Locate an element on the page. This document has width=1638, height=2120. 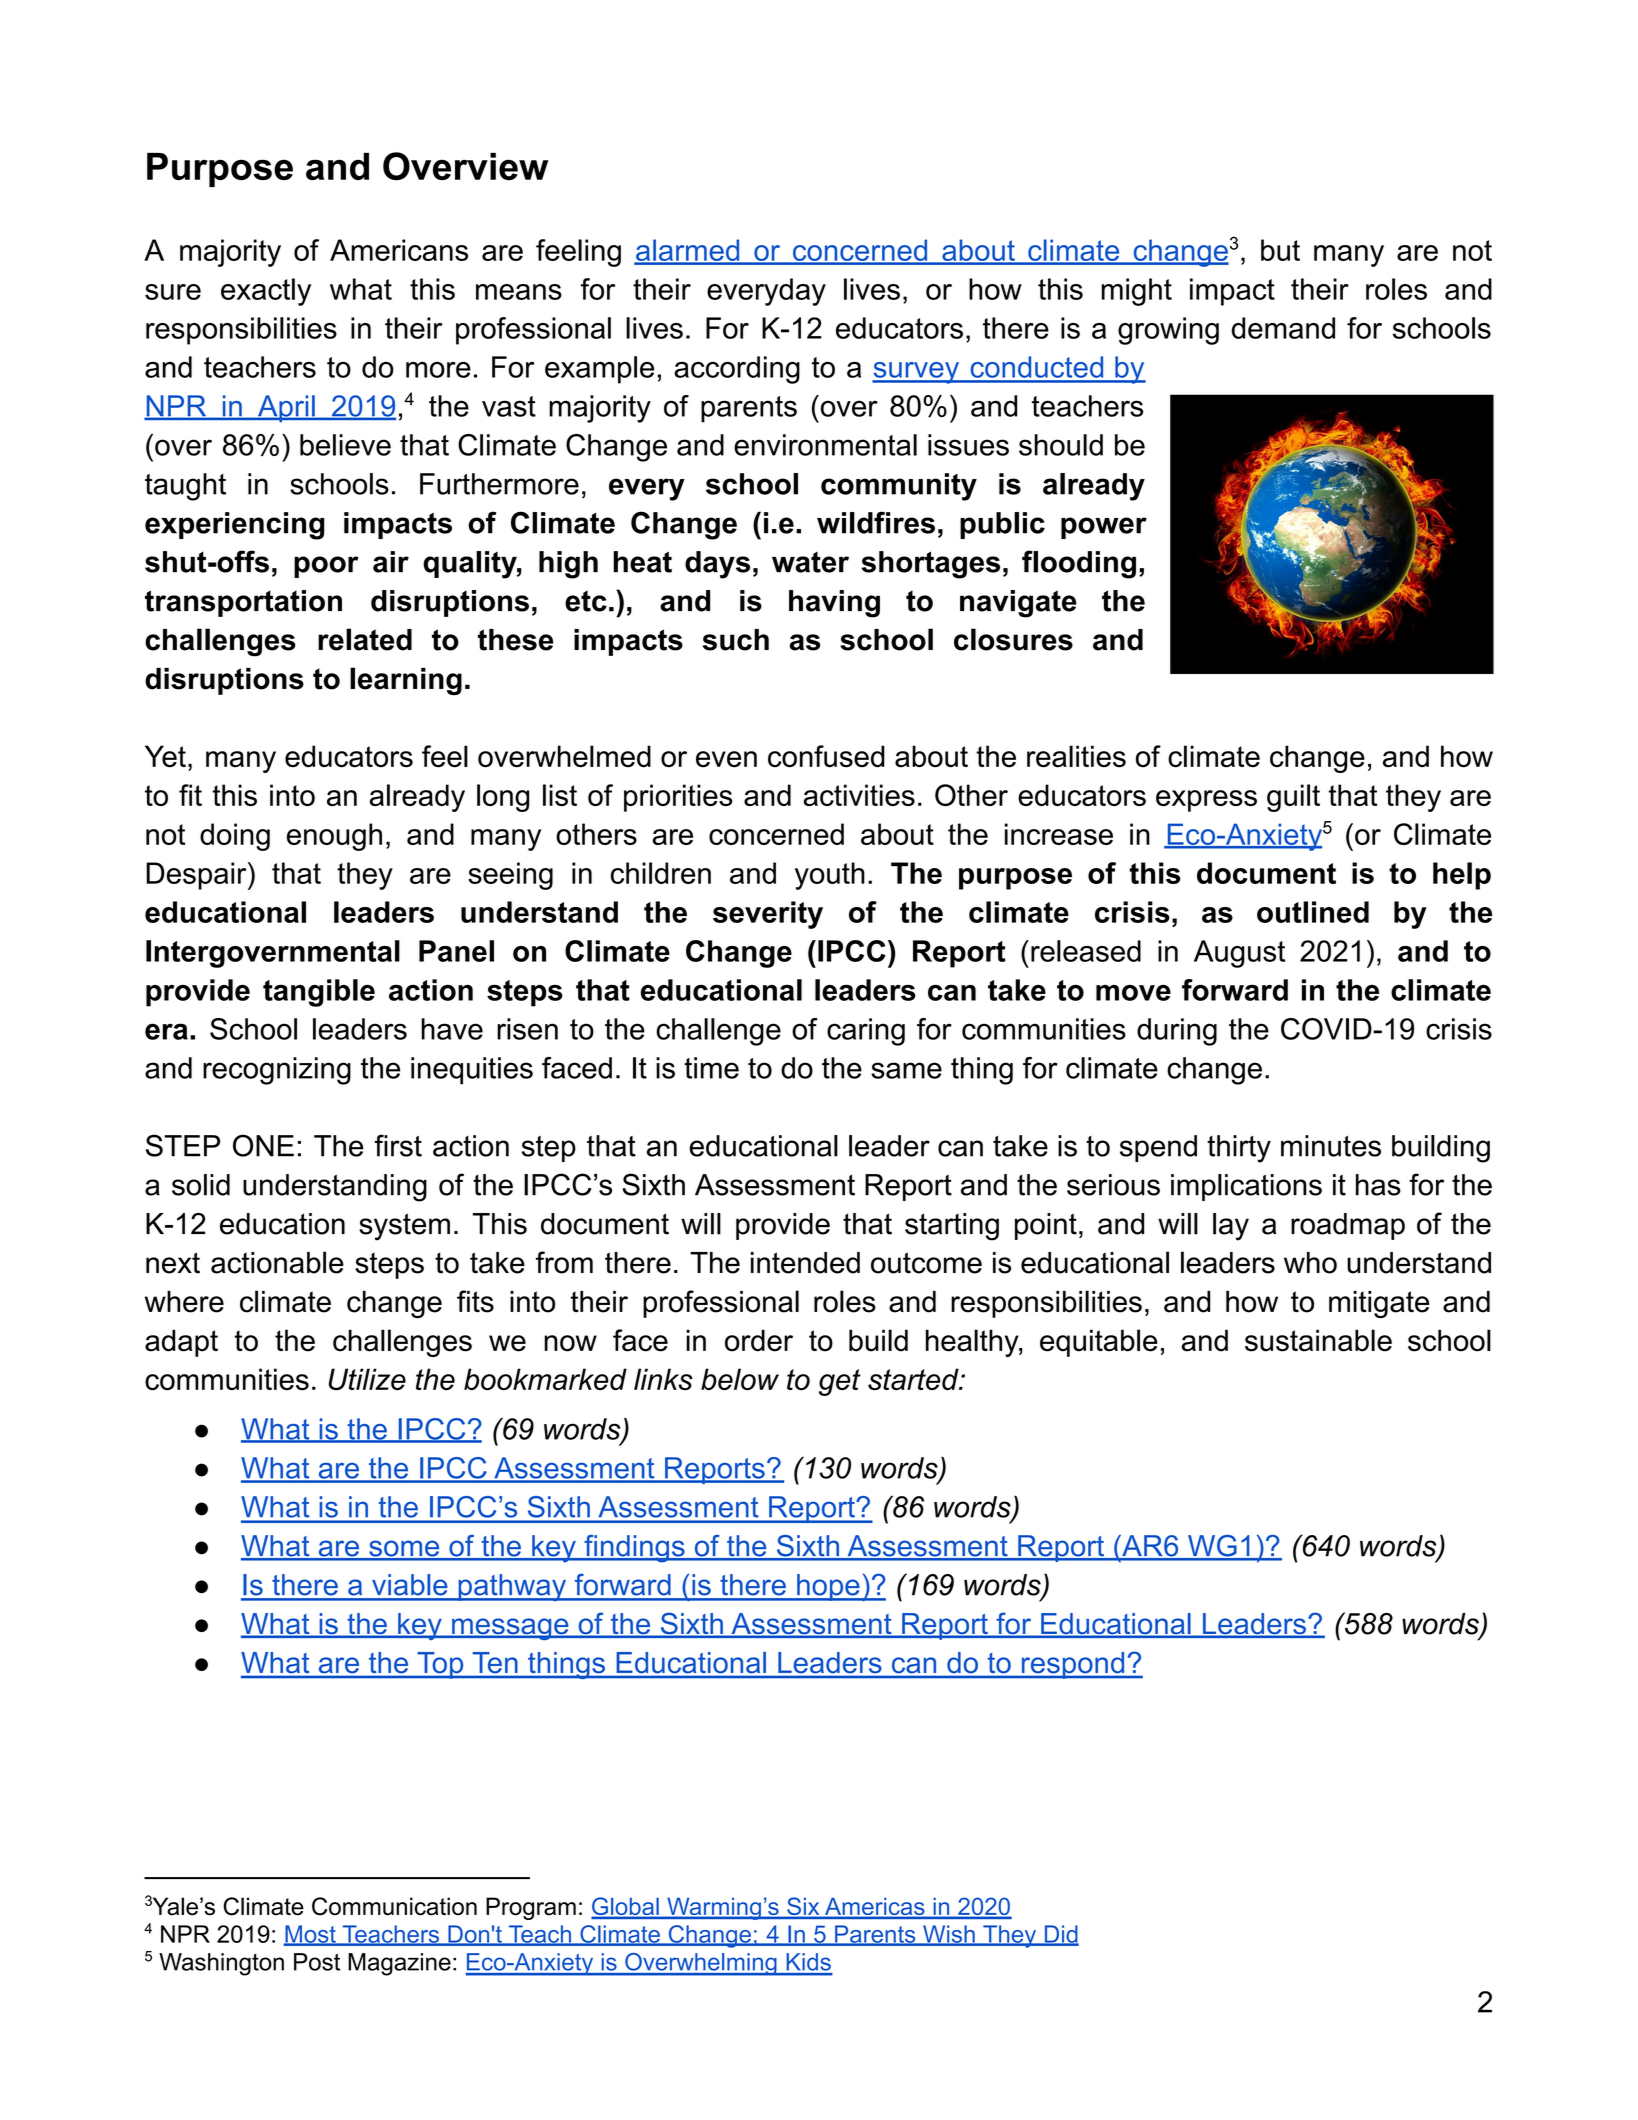
Americas is located at coordinates (875, 1908).
